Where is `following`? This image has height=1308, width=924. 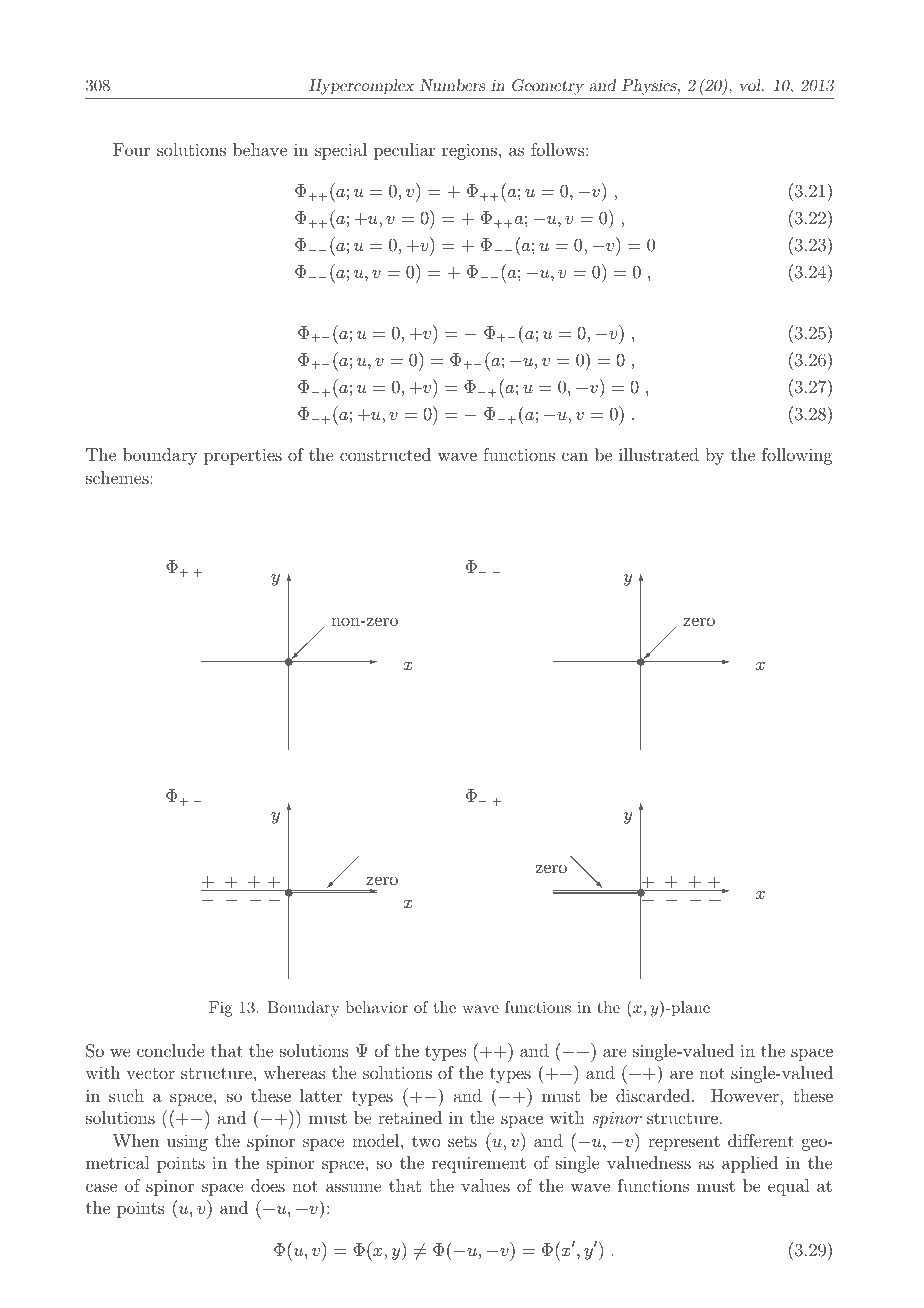 following is located at coordinates (797, 456).
